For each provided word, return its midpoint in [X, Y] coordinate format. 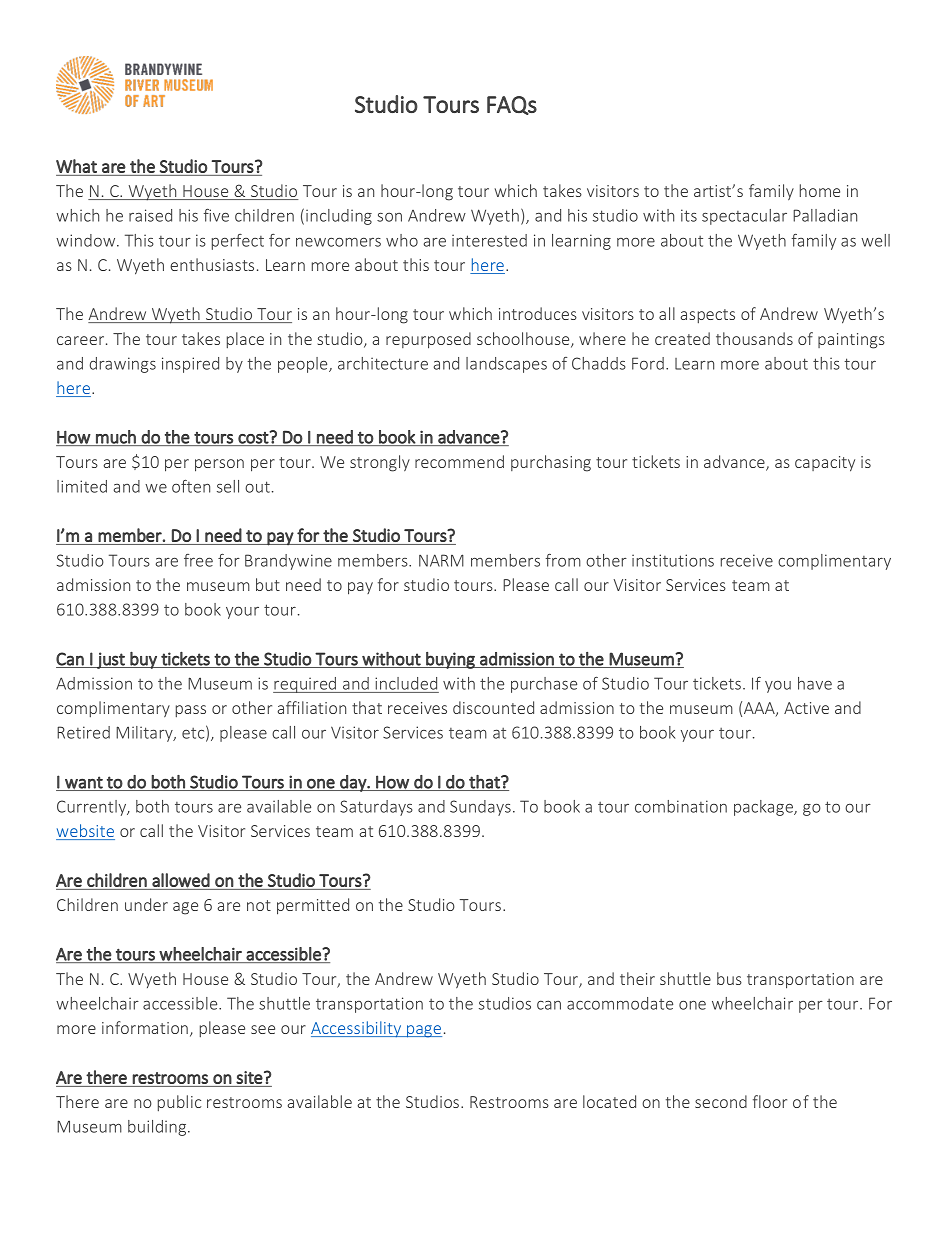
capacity [825, 464]
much [116, 438]
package [764, 808]
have [815, 683]
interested [489, 240]
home [820, 190]
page [423, 1031]
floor [770, 1101]
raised [150, 215]
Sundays [480, 808]
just [111, 660]
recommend [459, 461]
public [179, 1103]
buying [450, 660]
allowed [181, 881]
